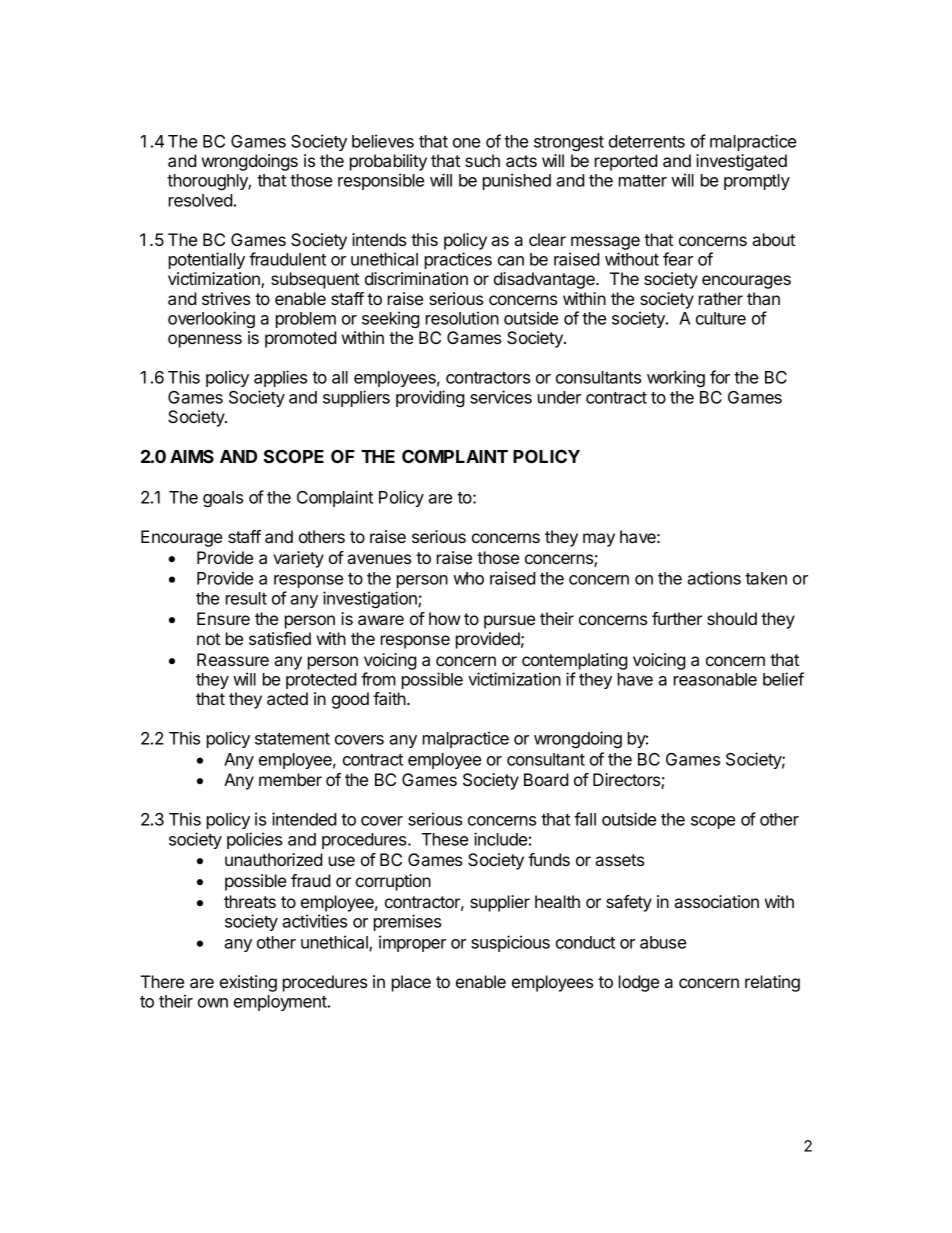 The width and height of the screenshot is (952, 1233). Describe the element at coordinates (468, 578) in the screenshot. I see `who` at that location.
